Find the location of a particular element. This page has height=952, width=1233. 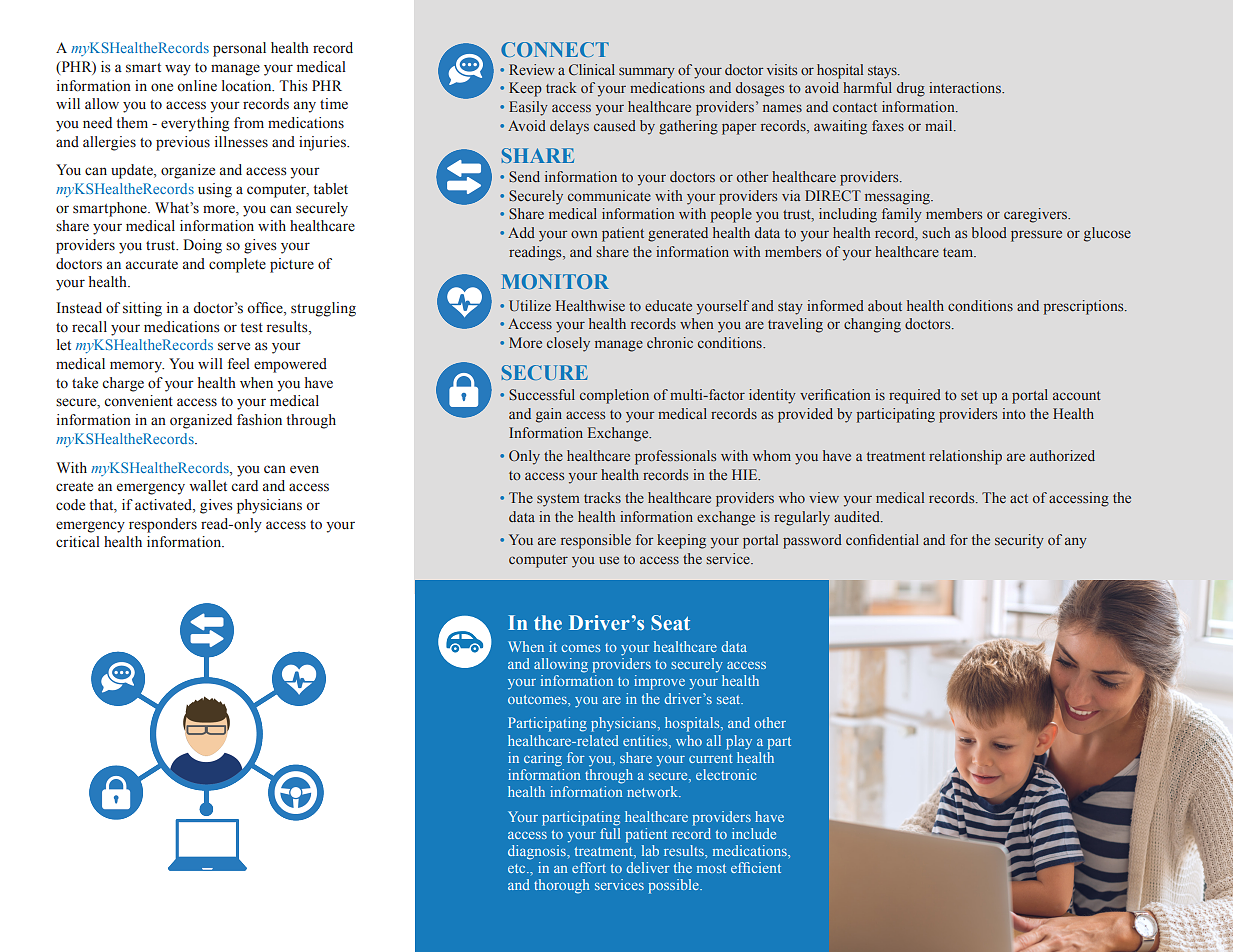

effort is located at coordinates (589, 867).
